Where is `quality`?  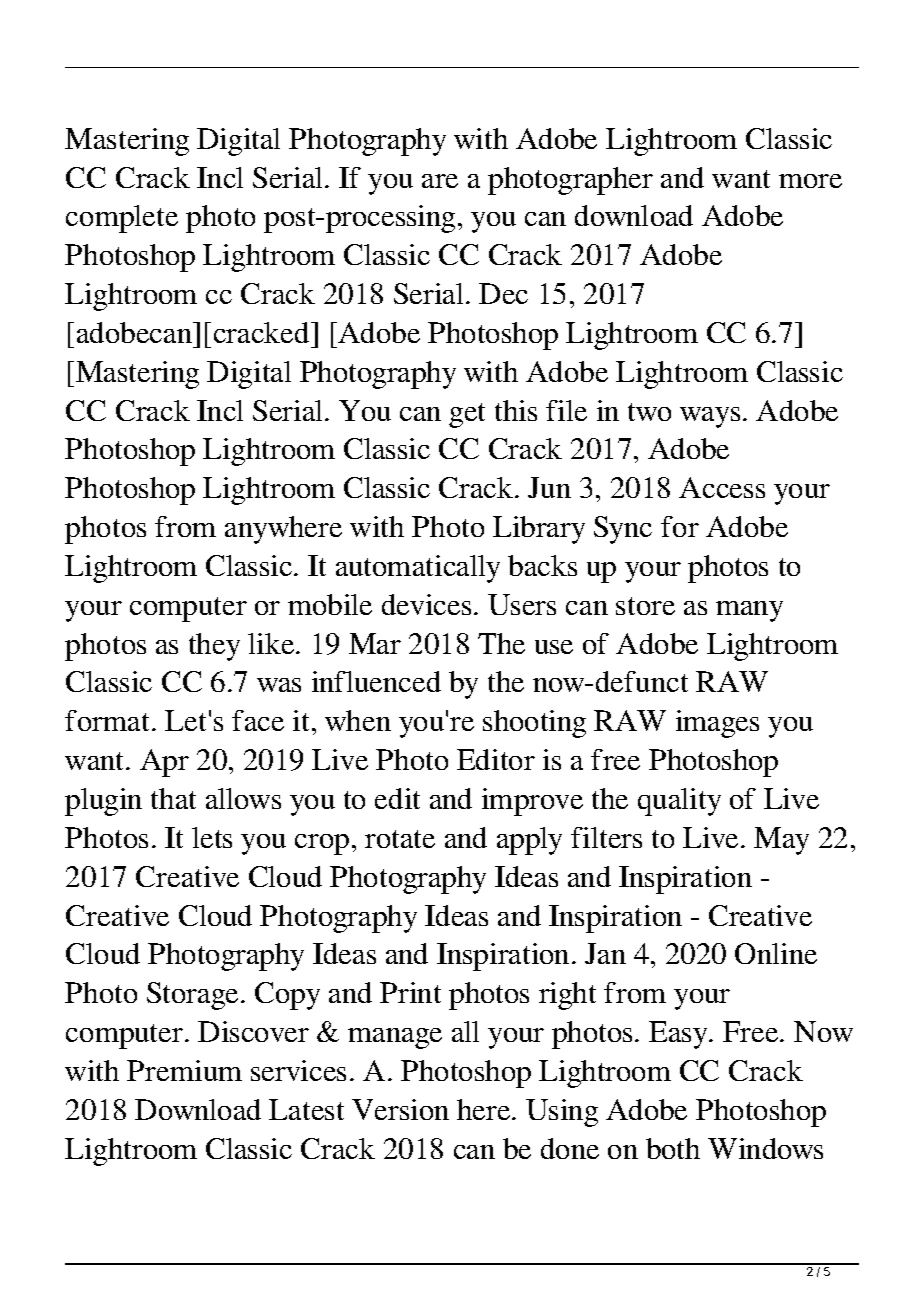 quality is located at coordinates (679, 802).
